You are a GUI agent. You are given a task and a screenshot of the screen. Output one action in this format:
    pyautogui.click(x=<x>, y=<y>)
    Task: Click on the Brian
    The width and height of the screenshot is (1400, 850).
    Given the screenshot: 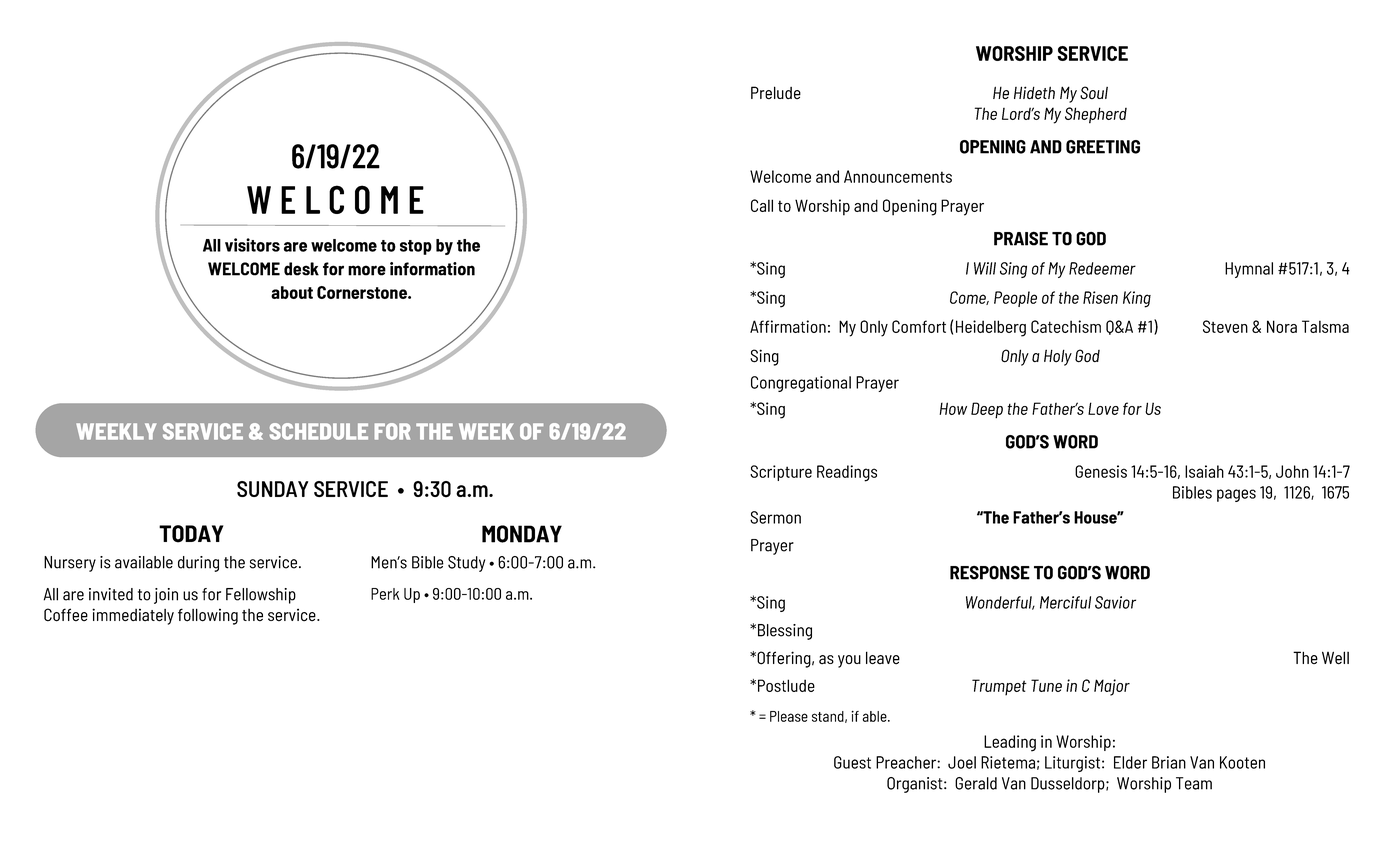 What is the action you would take?
    pyautogui.click(x=1169, y=762)
